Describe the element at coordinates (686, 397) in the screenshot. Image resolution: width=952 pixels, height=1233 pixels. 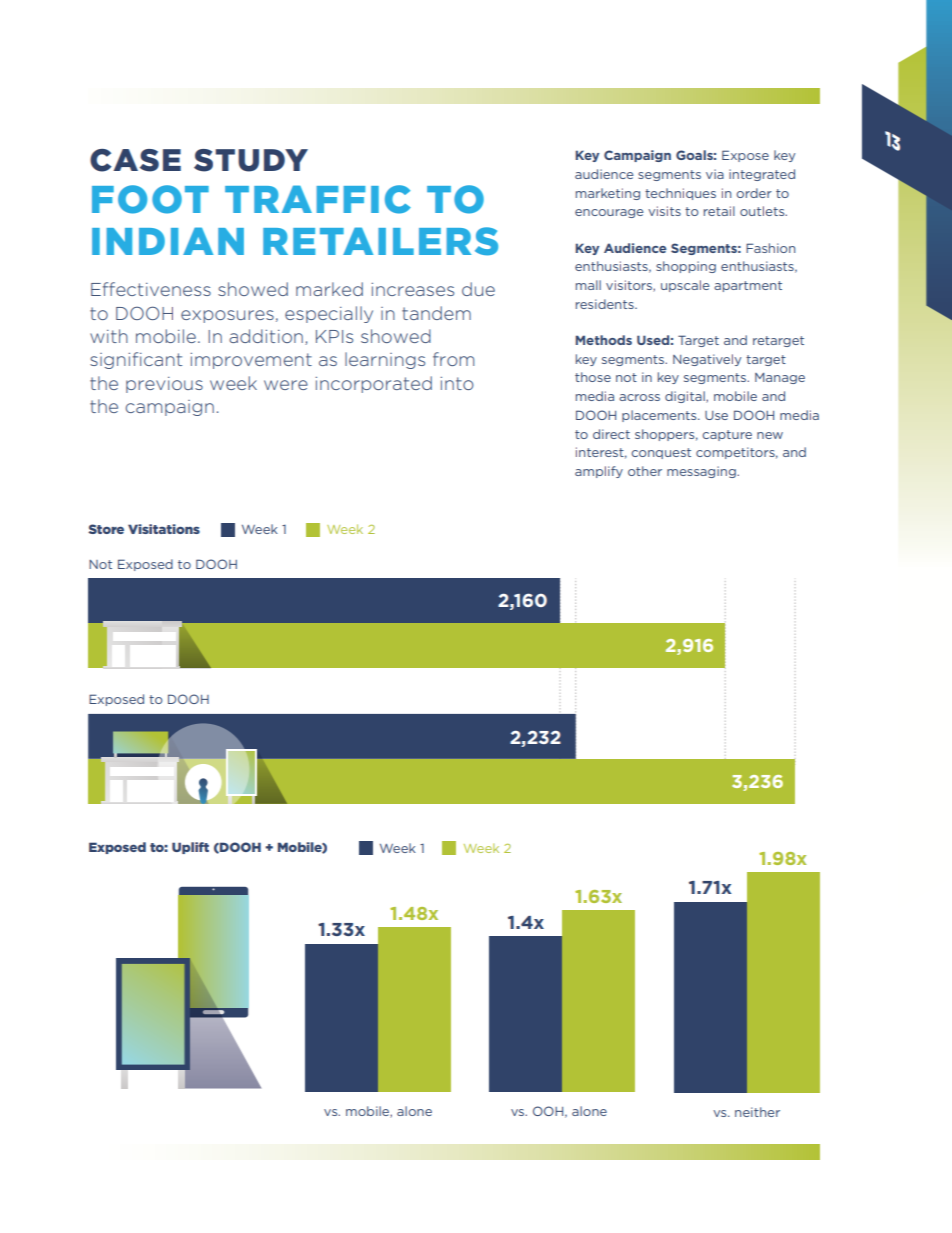
I see `digital` at that location.
